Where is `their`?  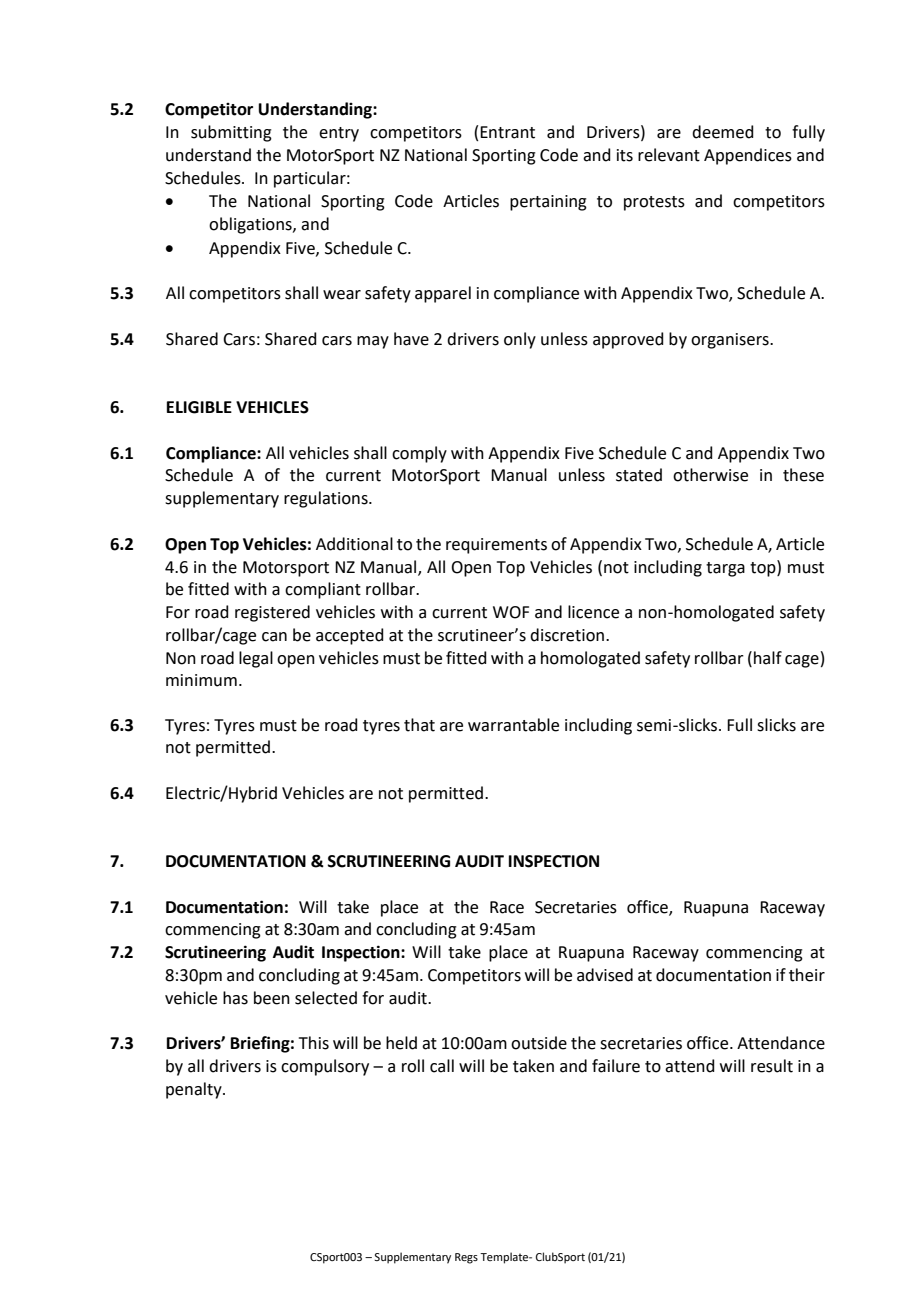
their is located at coordinates (807, 975).
